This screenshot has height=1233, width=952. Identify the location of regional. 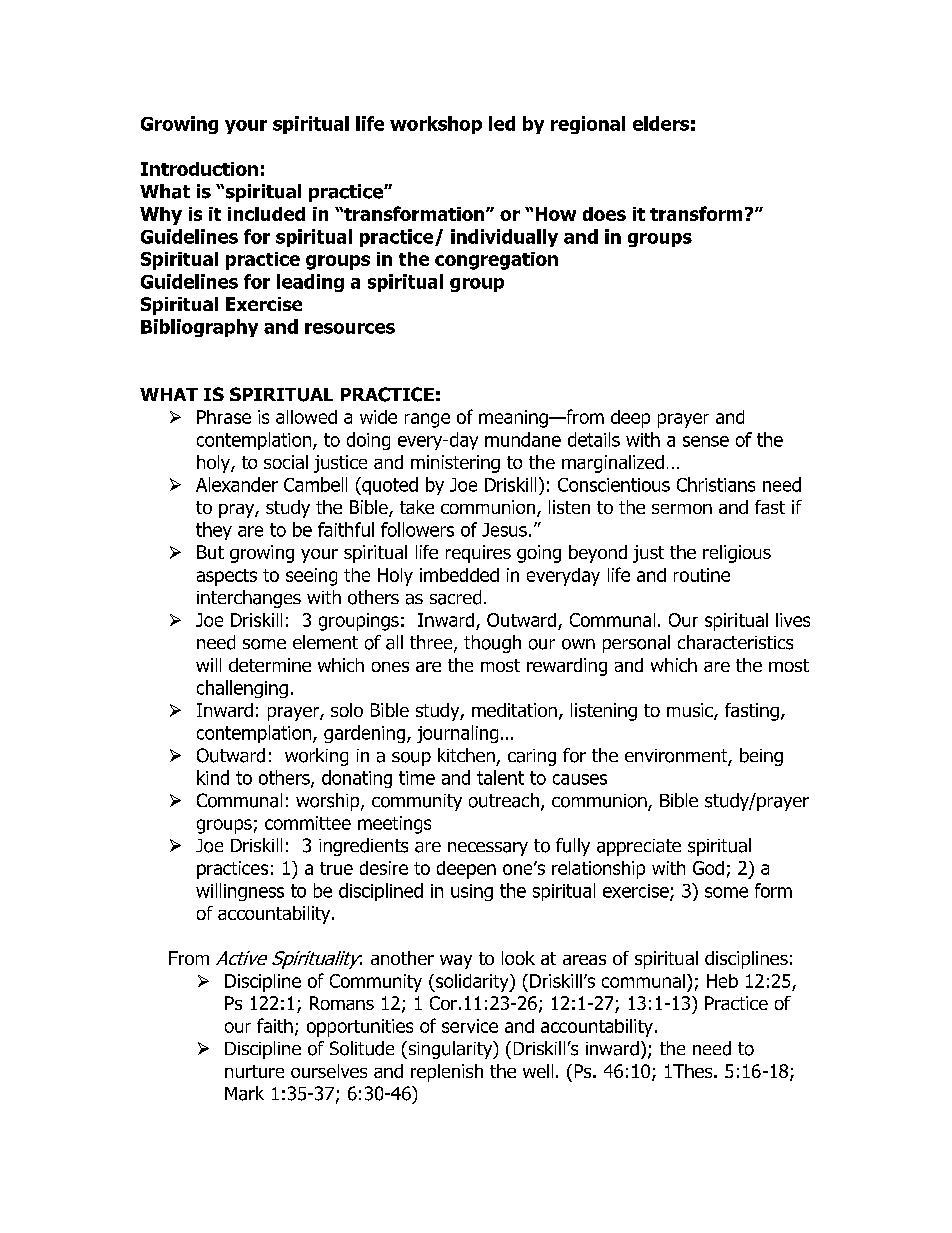
(588, 125).
